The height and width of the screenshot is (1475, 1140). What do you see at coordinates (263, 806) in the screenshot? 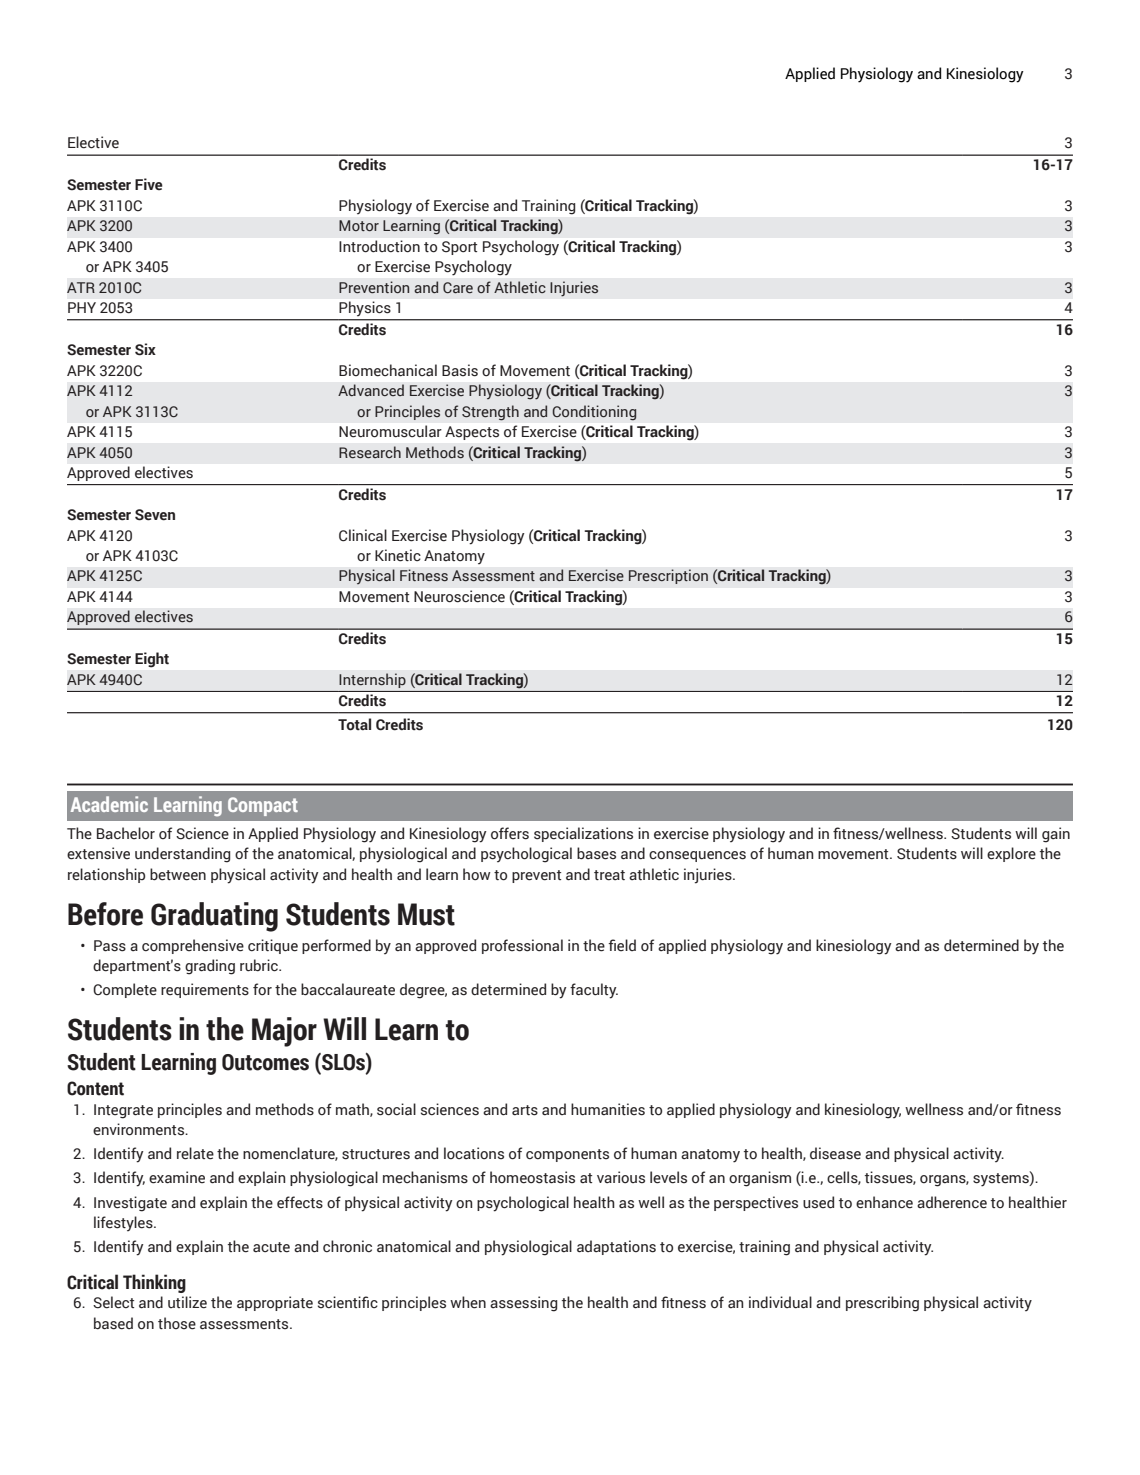
I see `Compact` at bounding box center [263, 806].
